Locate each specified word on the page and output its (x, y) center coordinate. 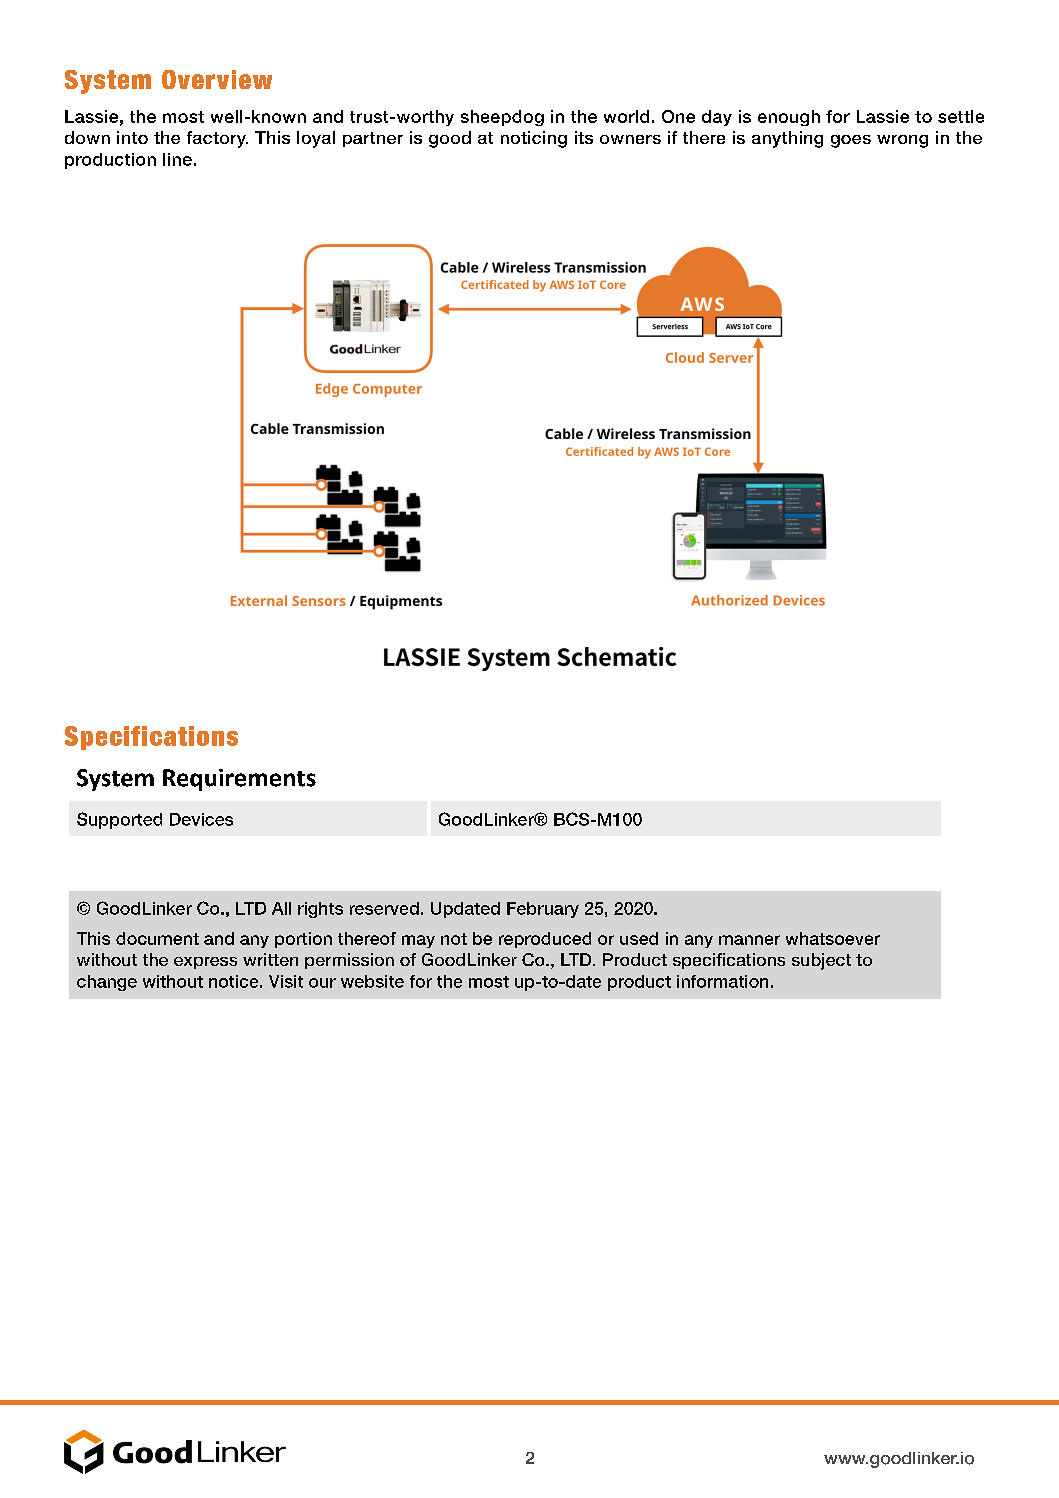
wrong (902, 141)
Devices (201, 819)
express (205, 963)
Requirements (239, 780)
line (177, 159)
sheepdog (502, 118)
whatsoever (833, 938)
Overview (217, 79)
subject (821, 961)
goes (851, 141)
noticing (534, 139)
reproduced (545, 940)
